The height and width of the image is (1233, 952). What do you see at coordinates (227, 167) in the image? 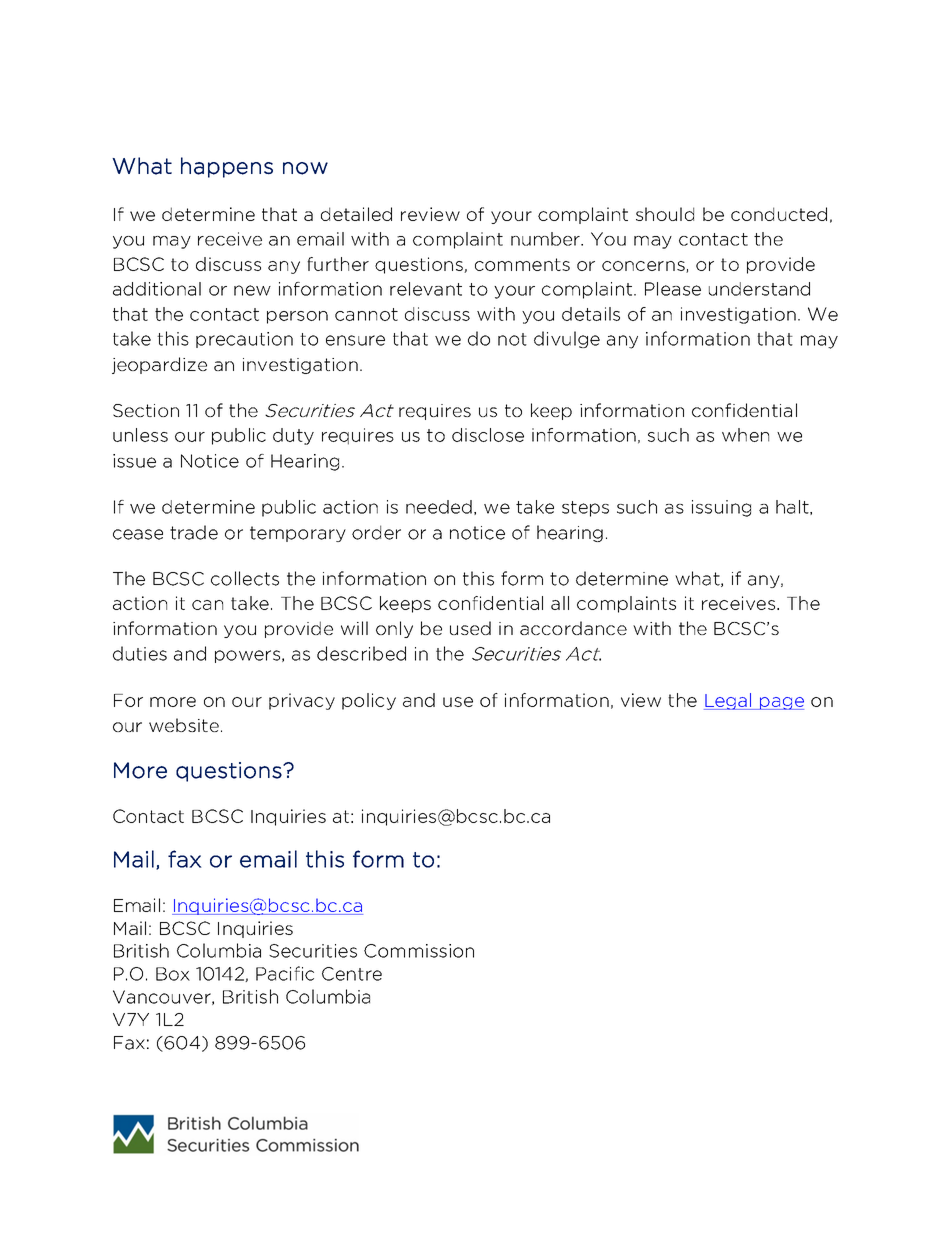
I see `happens` at bounding box center [227, 167].
